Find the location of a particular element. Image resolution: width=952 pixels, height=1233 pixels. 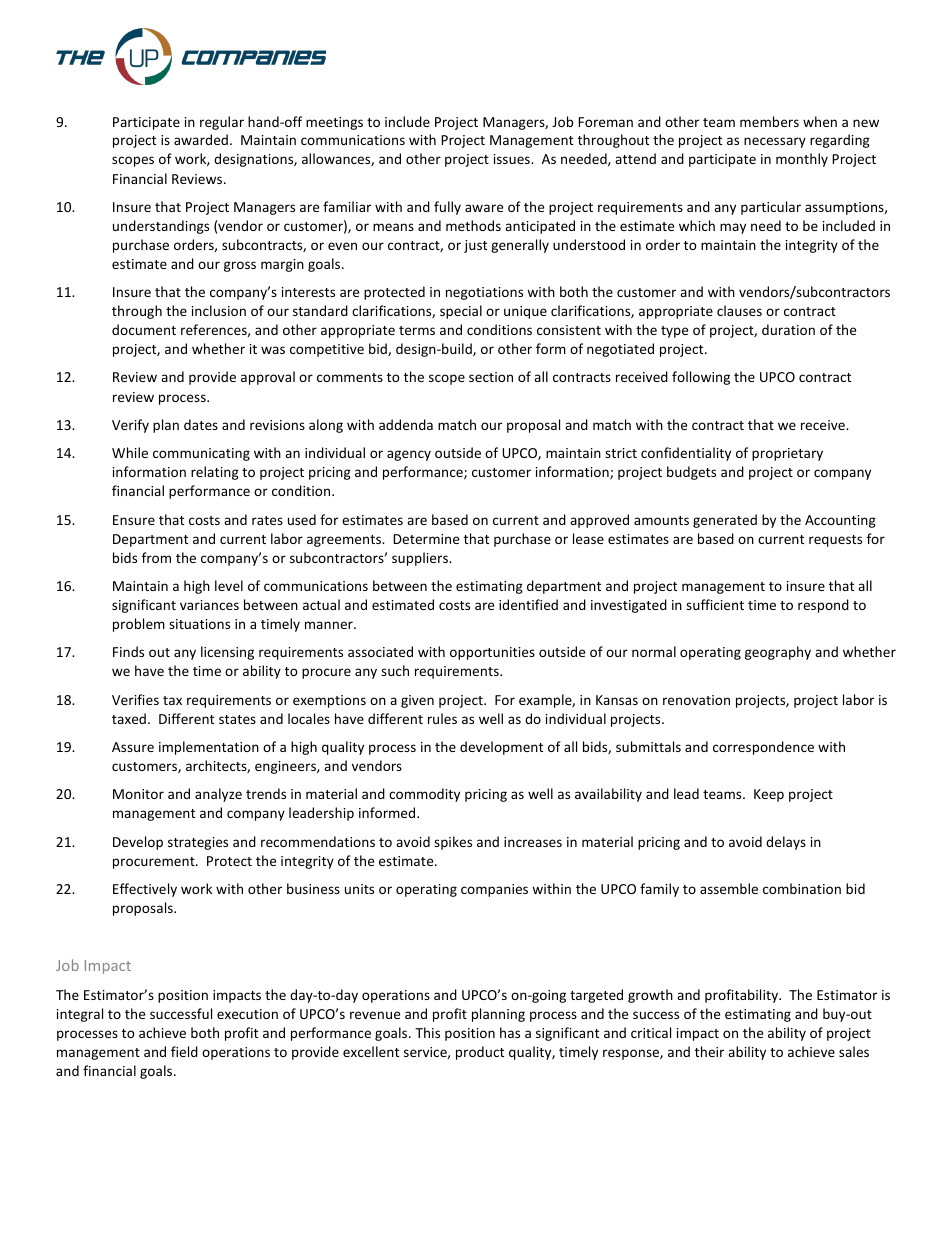

field is located at coordinates (184, 1051).
